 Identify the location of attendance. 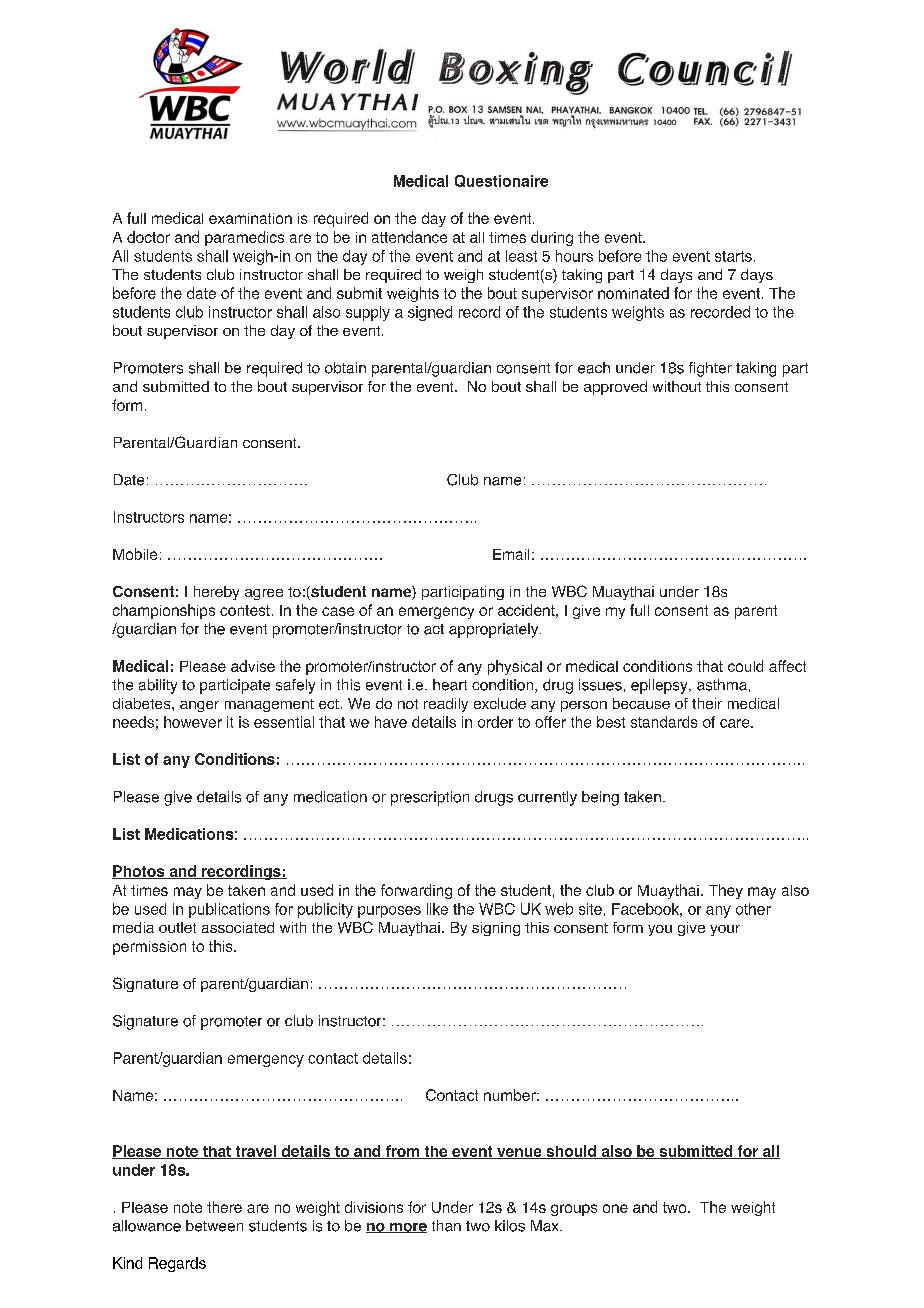
(409, 237).
